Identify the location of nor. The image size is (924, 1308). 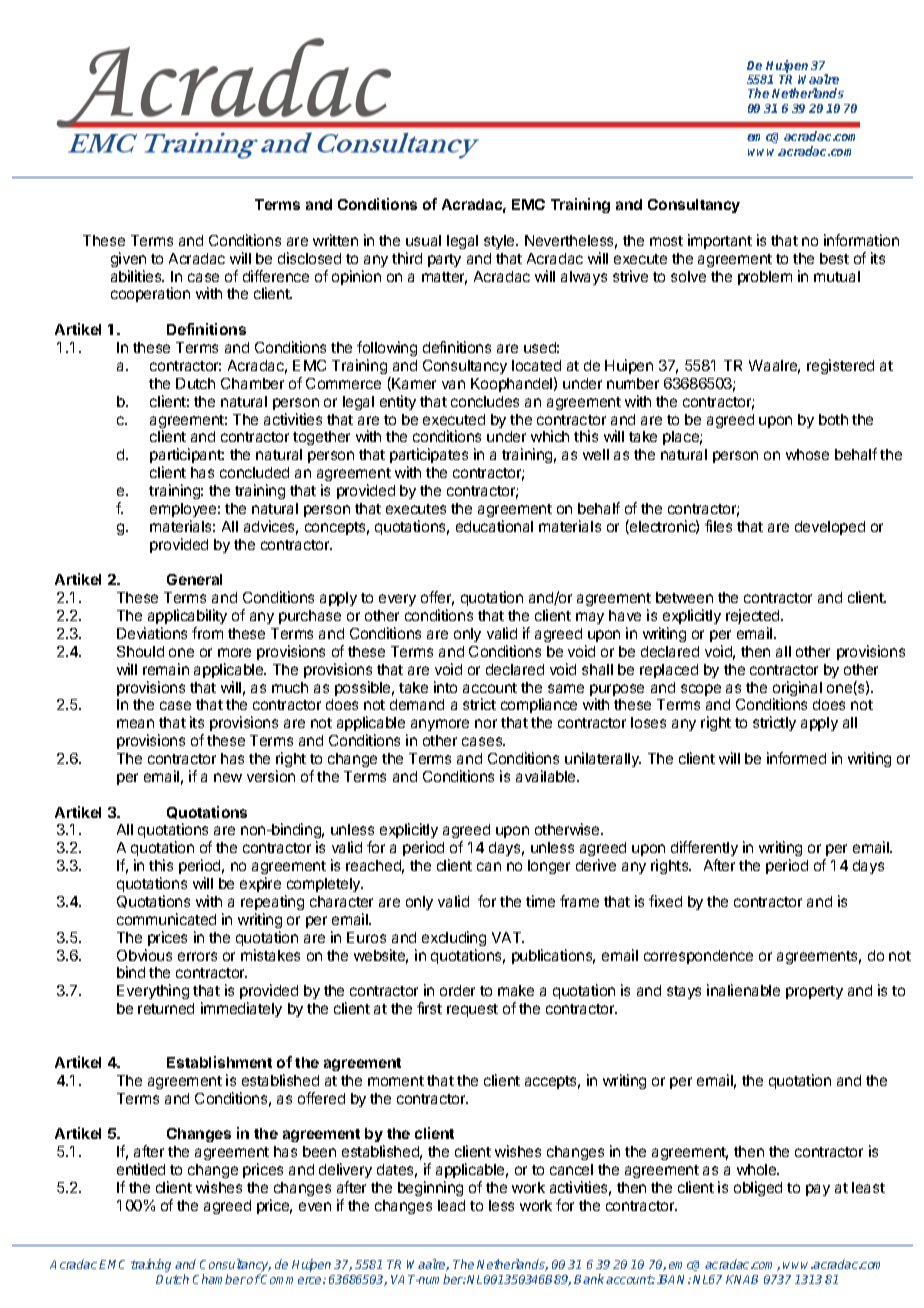
(486, 723).
